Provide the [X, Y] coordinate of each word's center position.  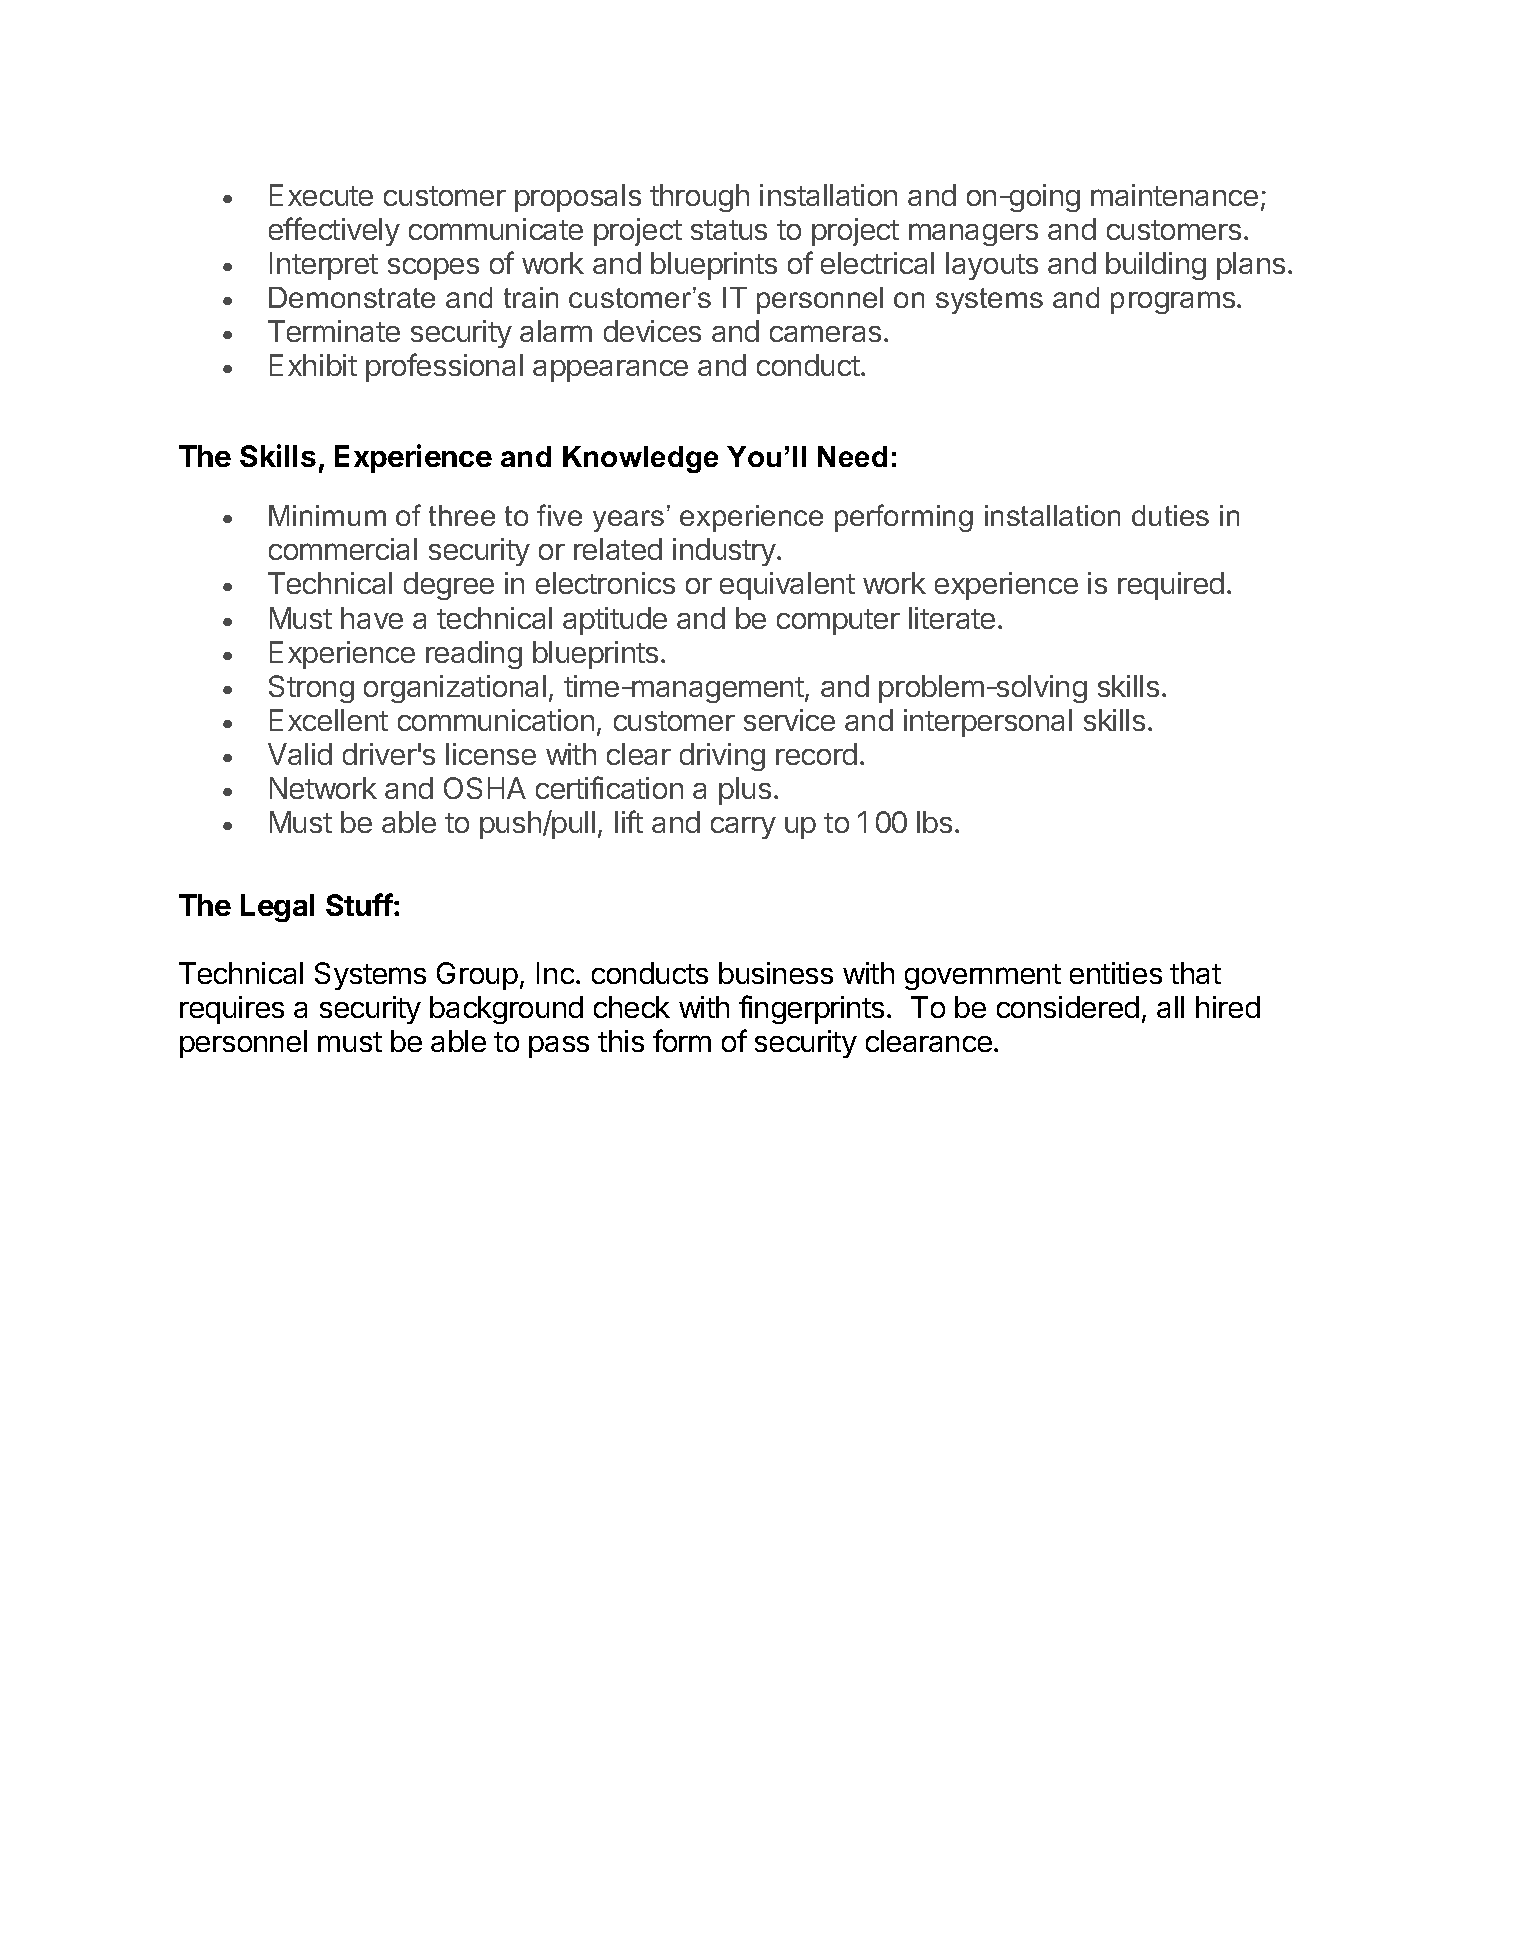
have [372, 618]
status [729, 230]
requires [232, 1010]
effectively [334, 231]
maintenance [1174, 195]
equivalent [787, 586]
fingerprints [811, 1009]
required [1171, 586]
